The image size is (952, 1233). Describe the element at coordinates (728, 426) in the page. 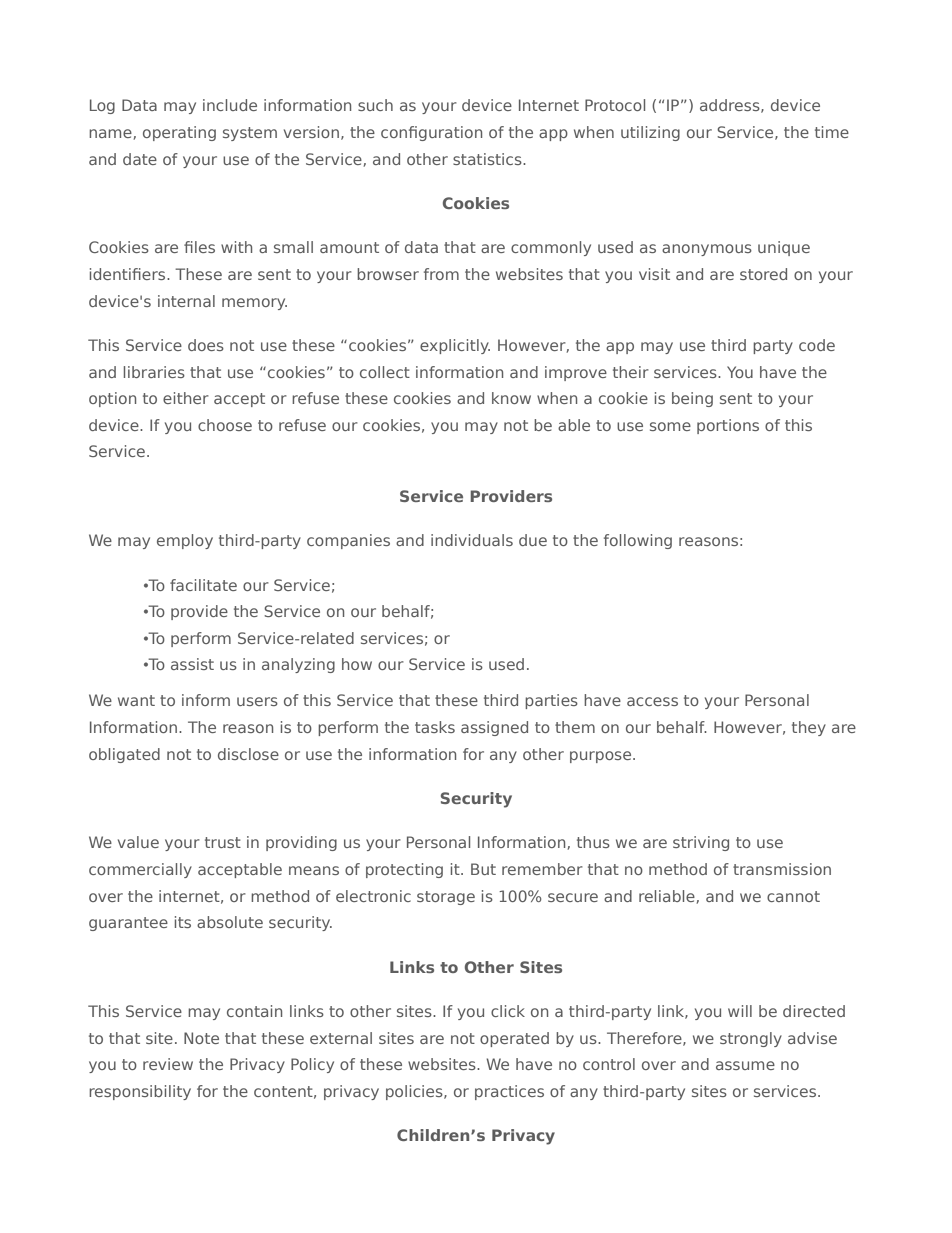

I see `portions` at that location.
